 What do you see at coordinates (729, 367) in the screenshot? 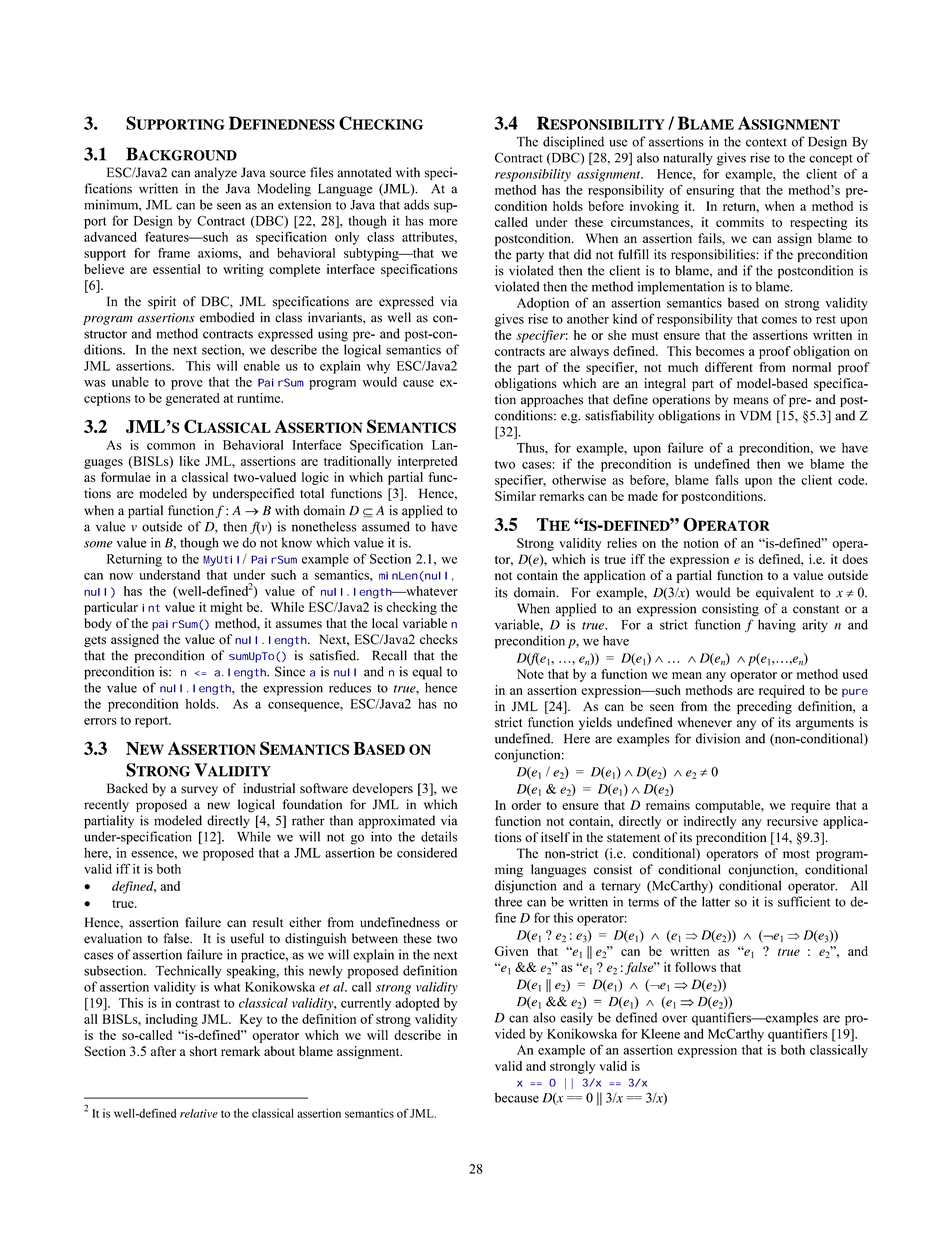
I see `different` at bounding box center [729, 367].
